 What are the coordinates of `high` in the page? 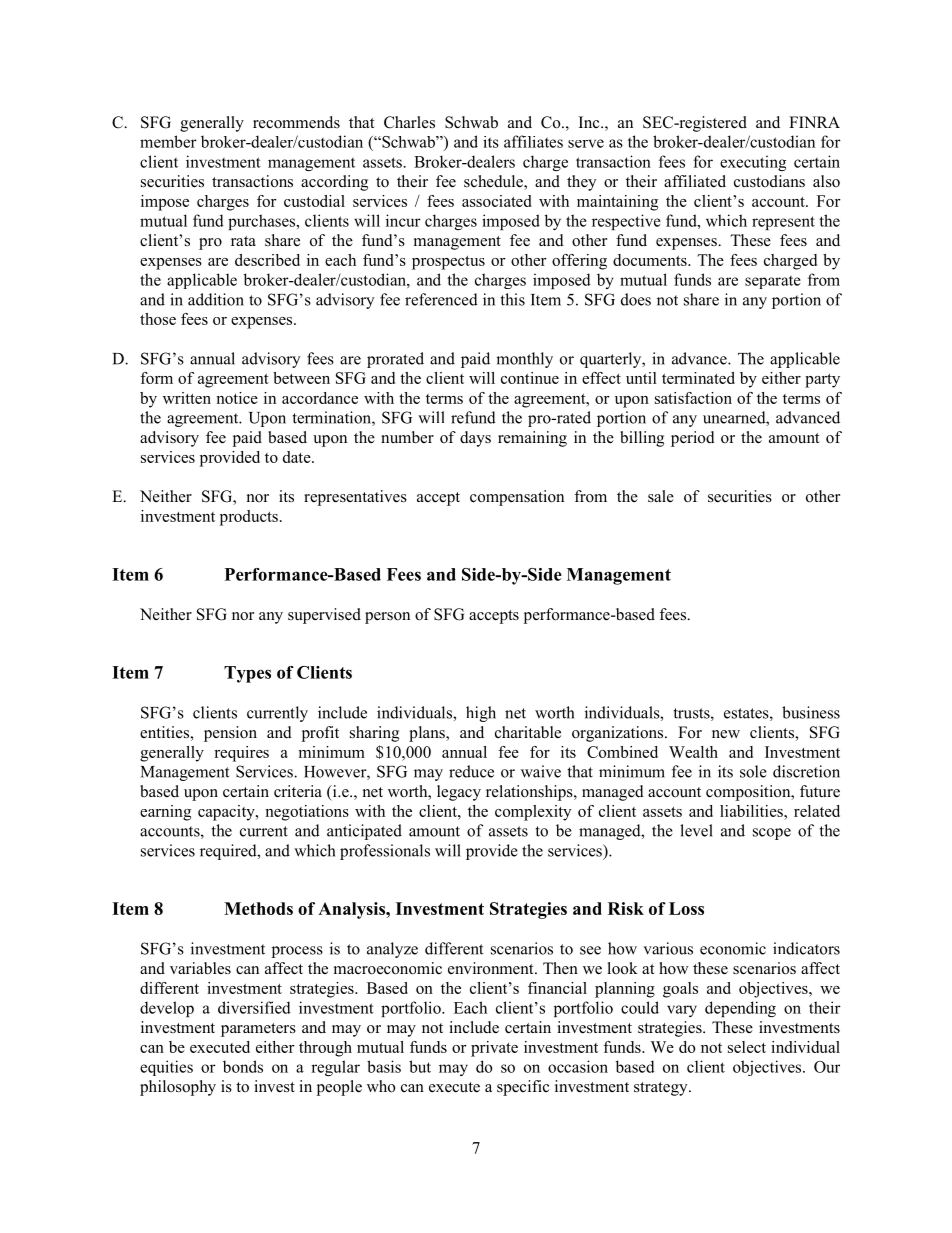 It's located at (481, 714).
